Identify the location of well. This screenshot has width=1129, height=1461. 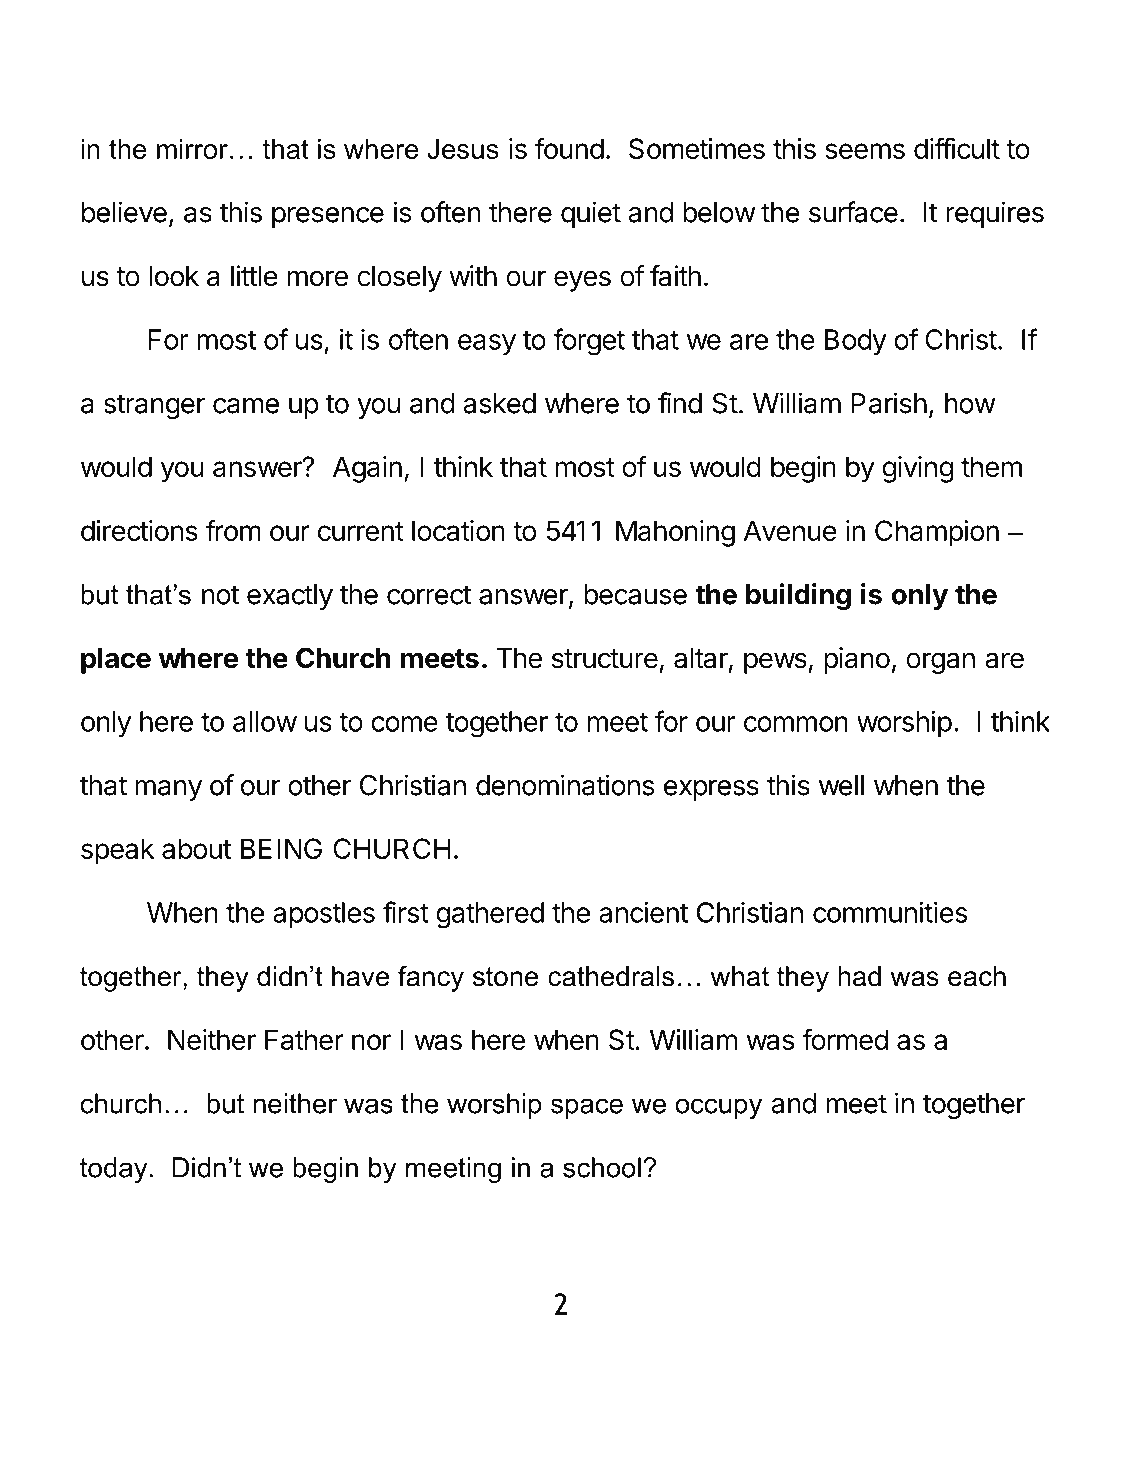
(841, 785).
